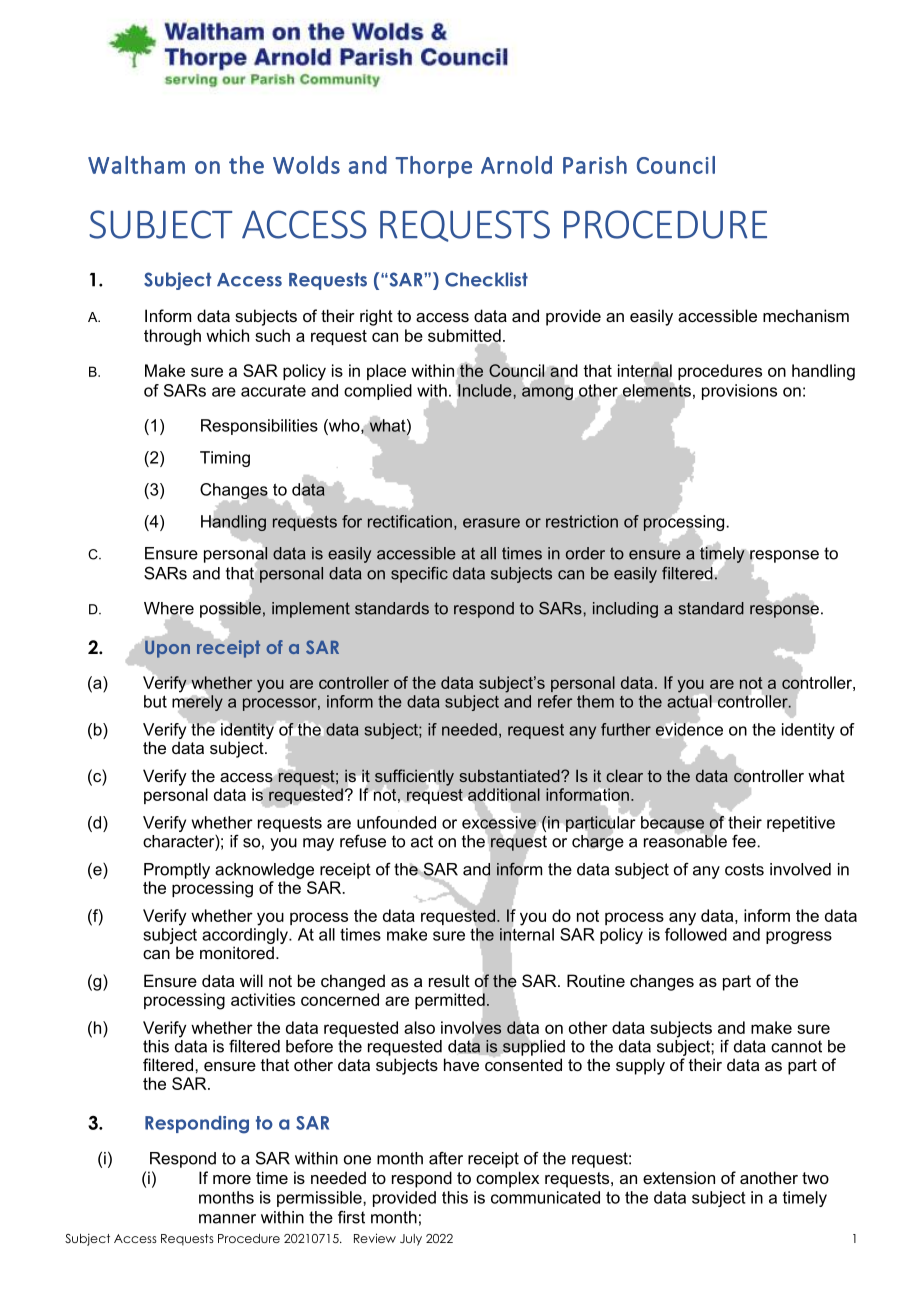  Describe the element at coordinates (227, 1219) in the screenshot. I see `manner` at that location.
